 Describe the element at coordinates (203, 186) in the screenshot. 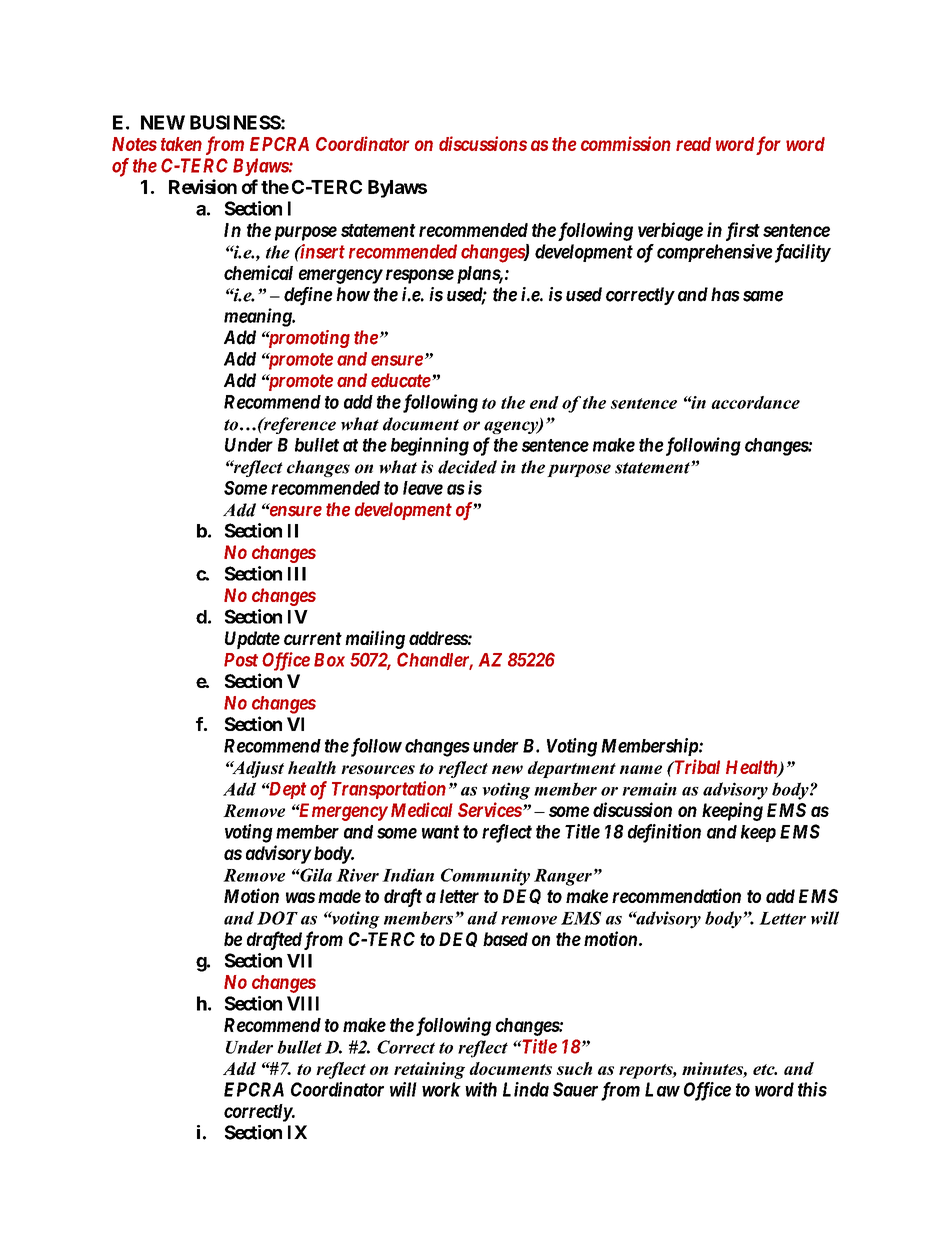

I see `Revision` at that location.
